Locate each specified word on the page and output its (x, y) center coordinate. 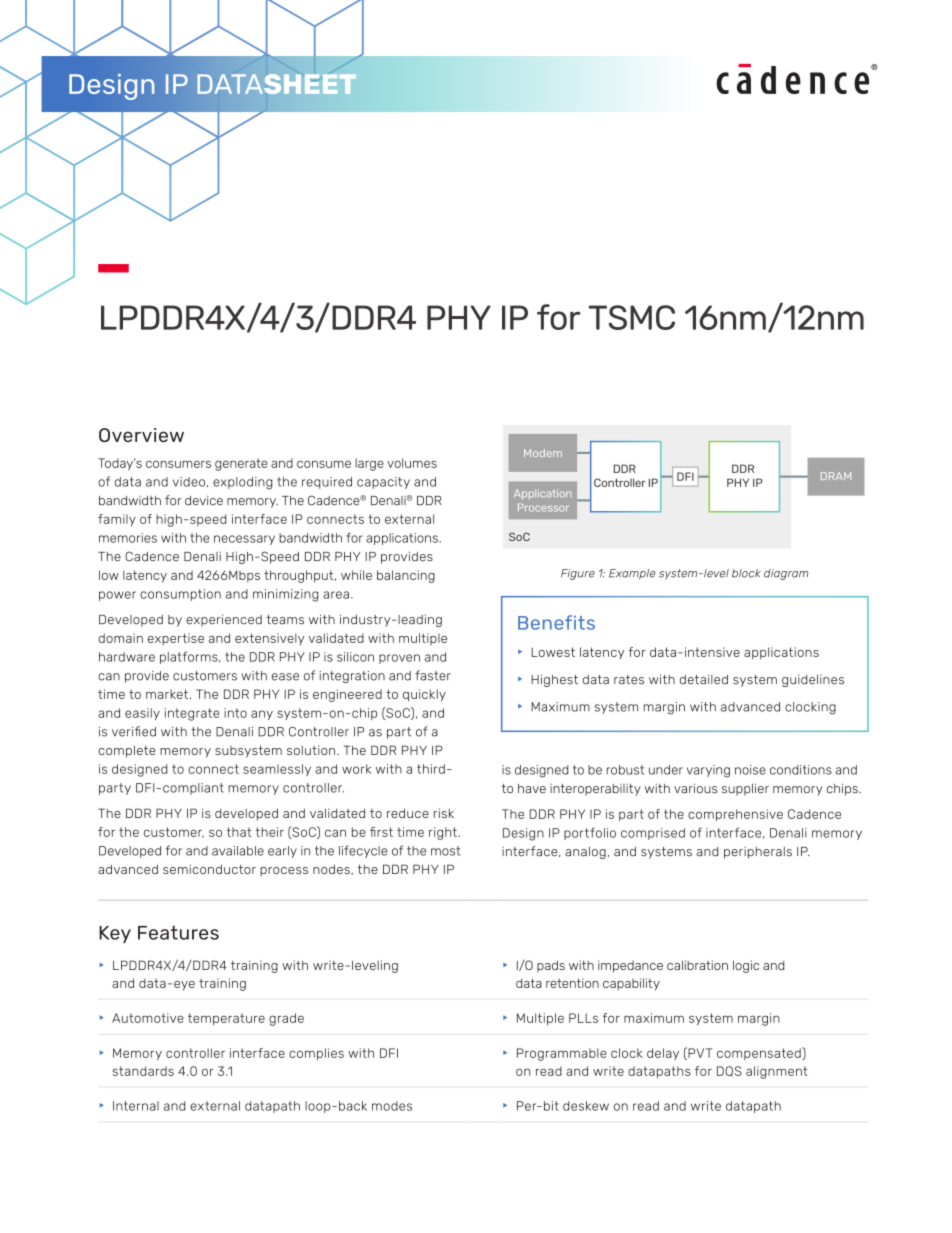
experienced (224, 620)
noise (750, 770)
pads (551, 966)
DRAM (836, 476)
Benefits (556, 622)
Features (178, 932)
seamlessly (277, 770)
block (746, 573)
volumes (412, 463)
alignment (777, 1072)
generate (241, 464)
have (532, 789)
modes (392, 1106)
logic (746, 966)
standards (143, 1071)
